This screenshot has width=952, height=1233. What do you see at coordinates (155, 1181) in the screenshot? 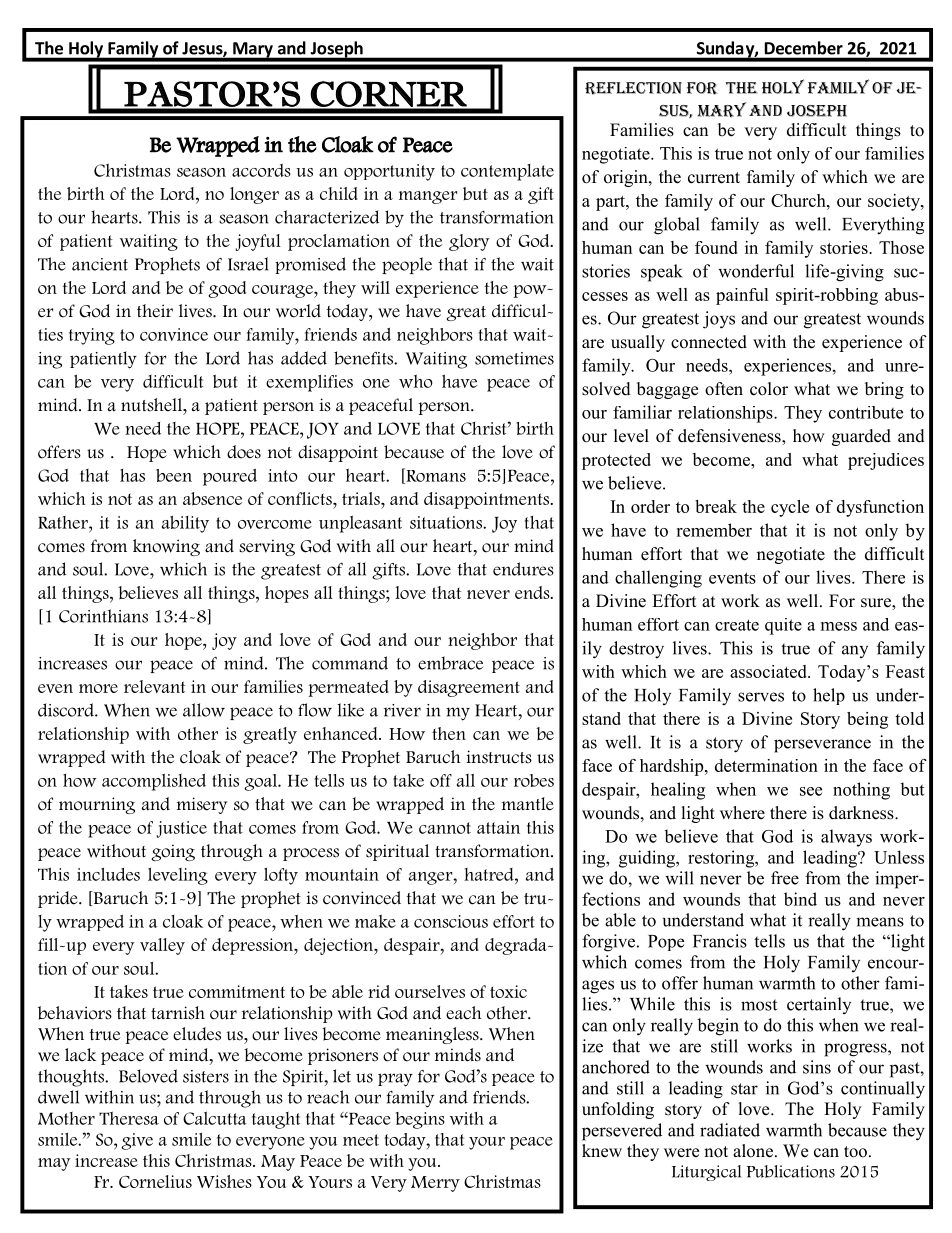
I see `Cornelius` at bounding box center [155, 1181].
